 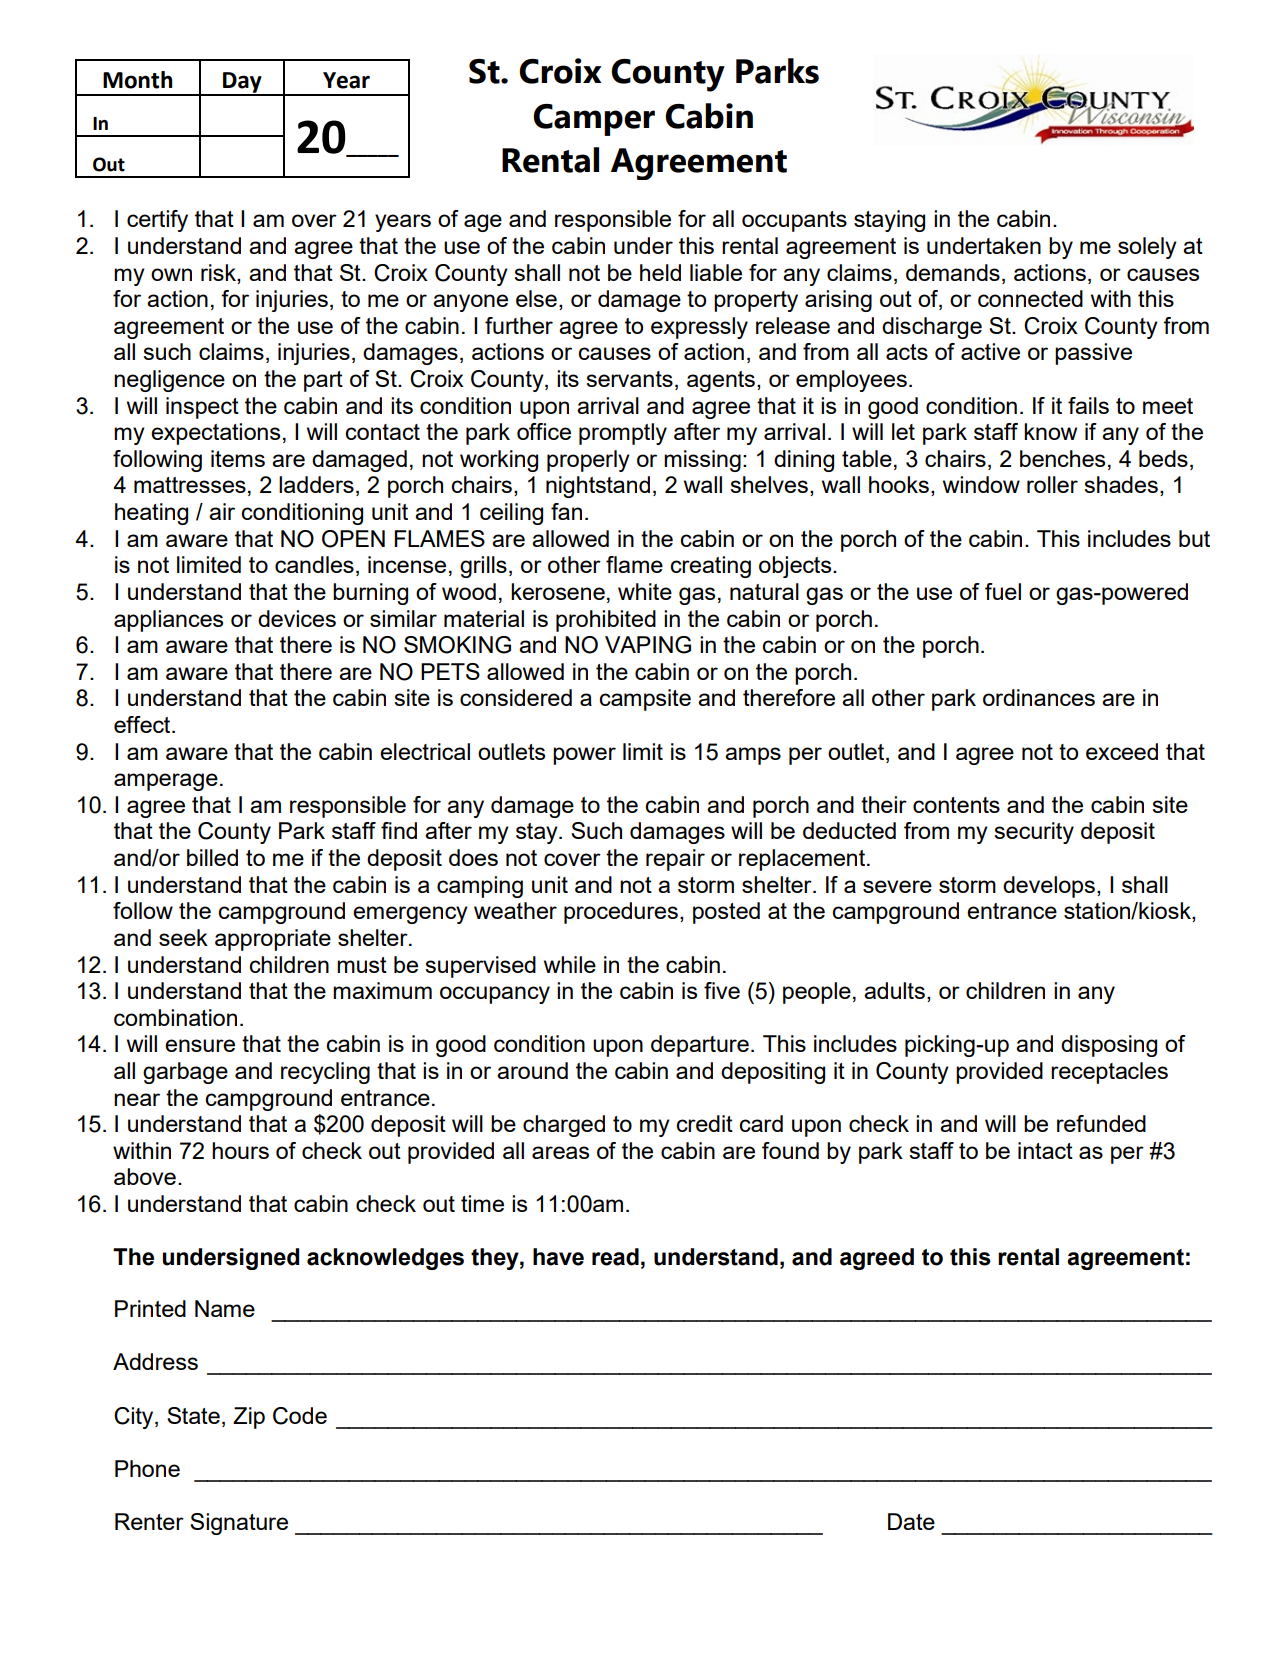 I want to click on solely, so click(x=1147, y=248).
